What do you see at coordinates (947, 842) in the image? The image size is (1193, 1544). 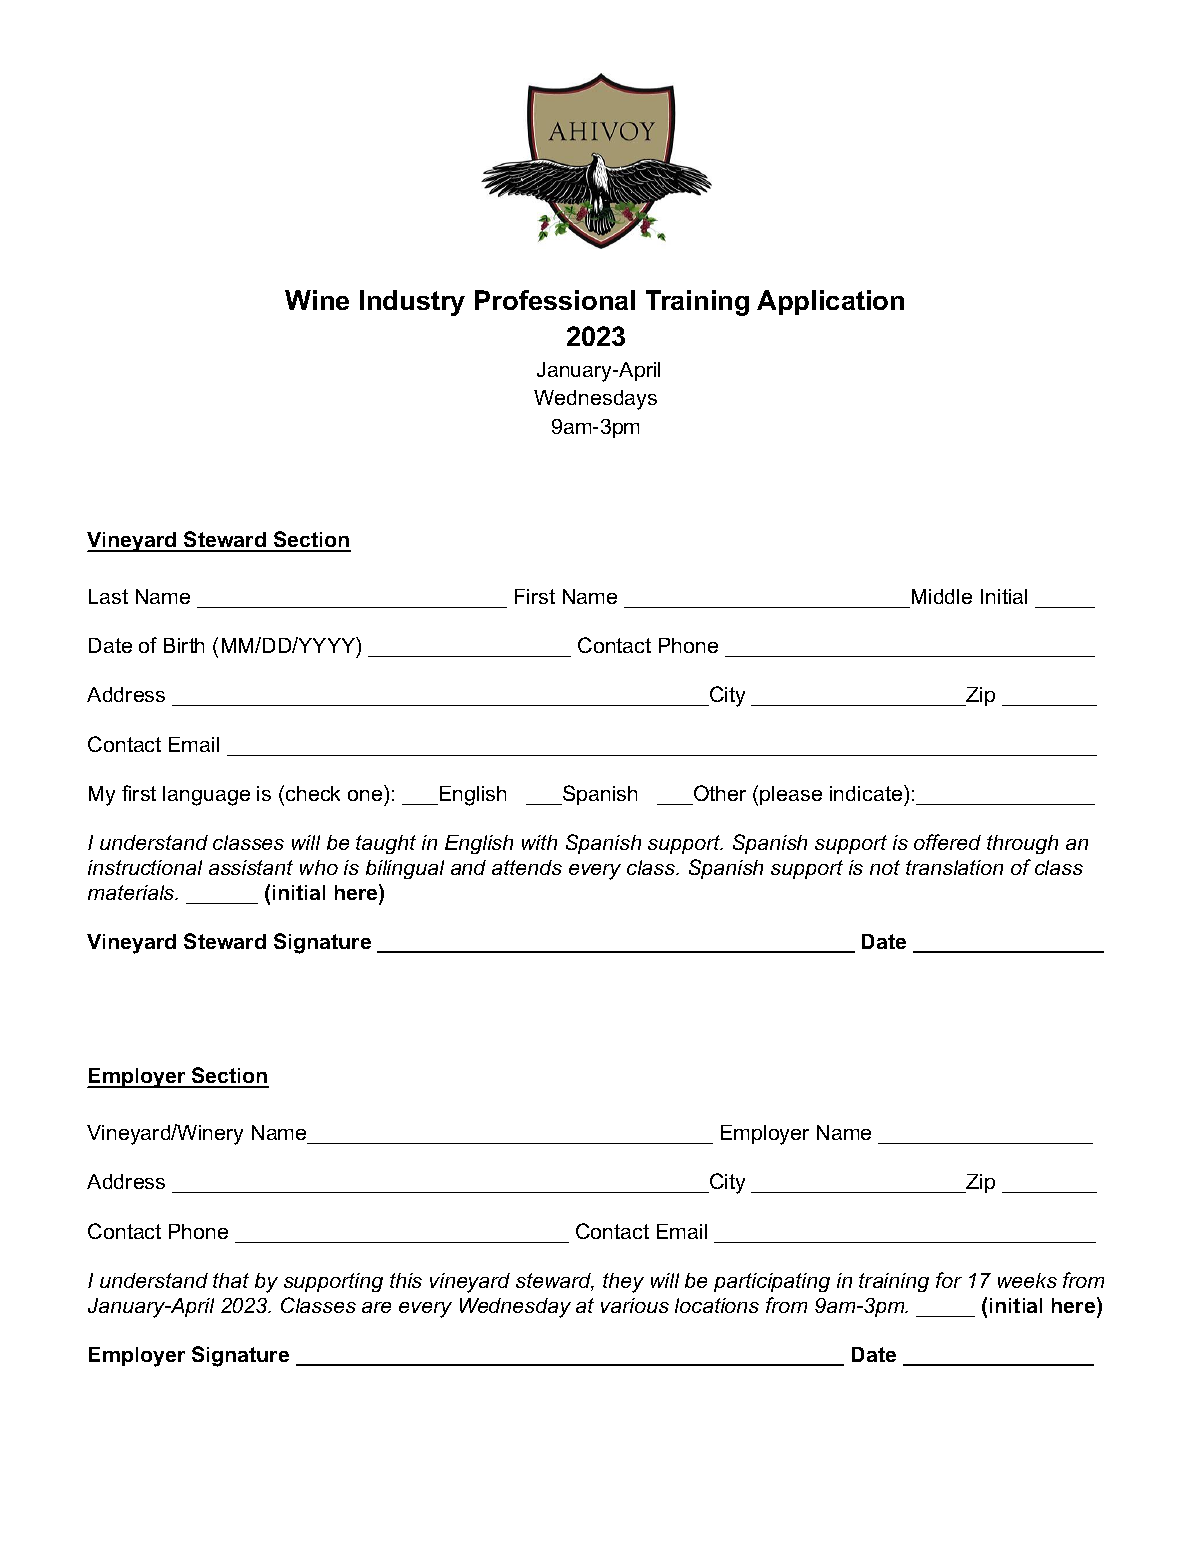 I see `offered` at bounding box center [947, 842].
